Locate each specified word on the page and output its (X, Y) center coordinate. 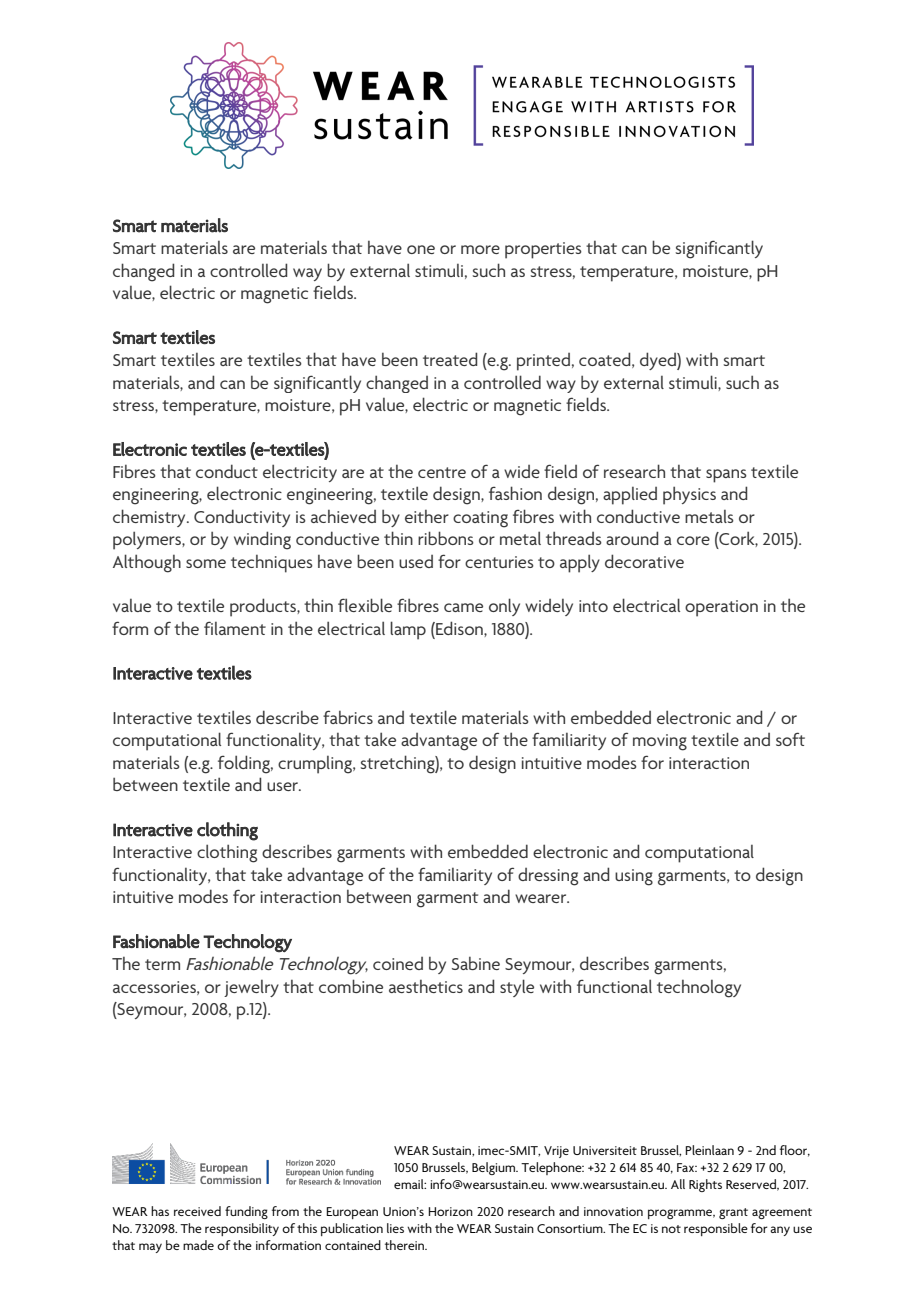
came (463, 607)
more (480, 249)
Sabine (476, 963)
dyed (659, 361)
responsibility (242, 1229)
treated (450, 359)
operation (721, 608)
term (162, 964)
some (206, 563)
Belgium (495, 1168)
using (634, 877)
